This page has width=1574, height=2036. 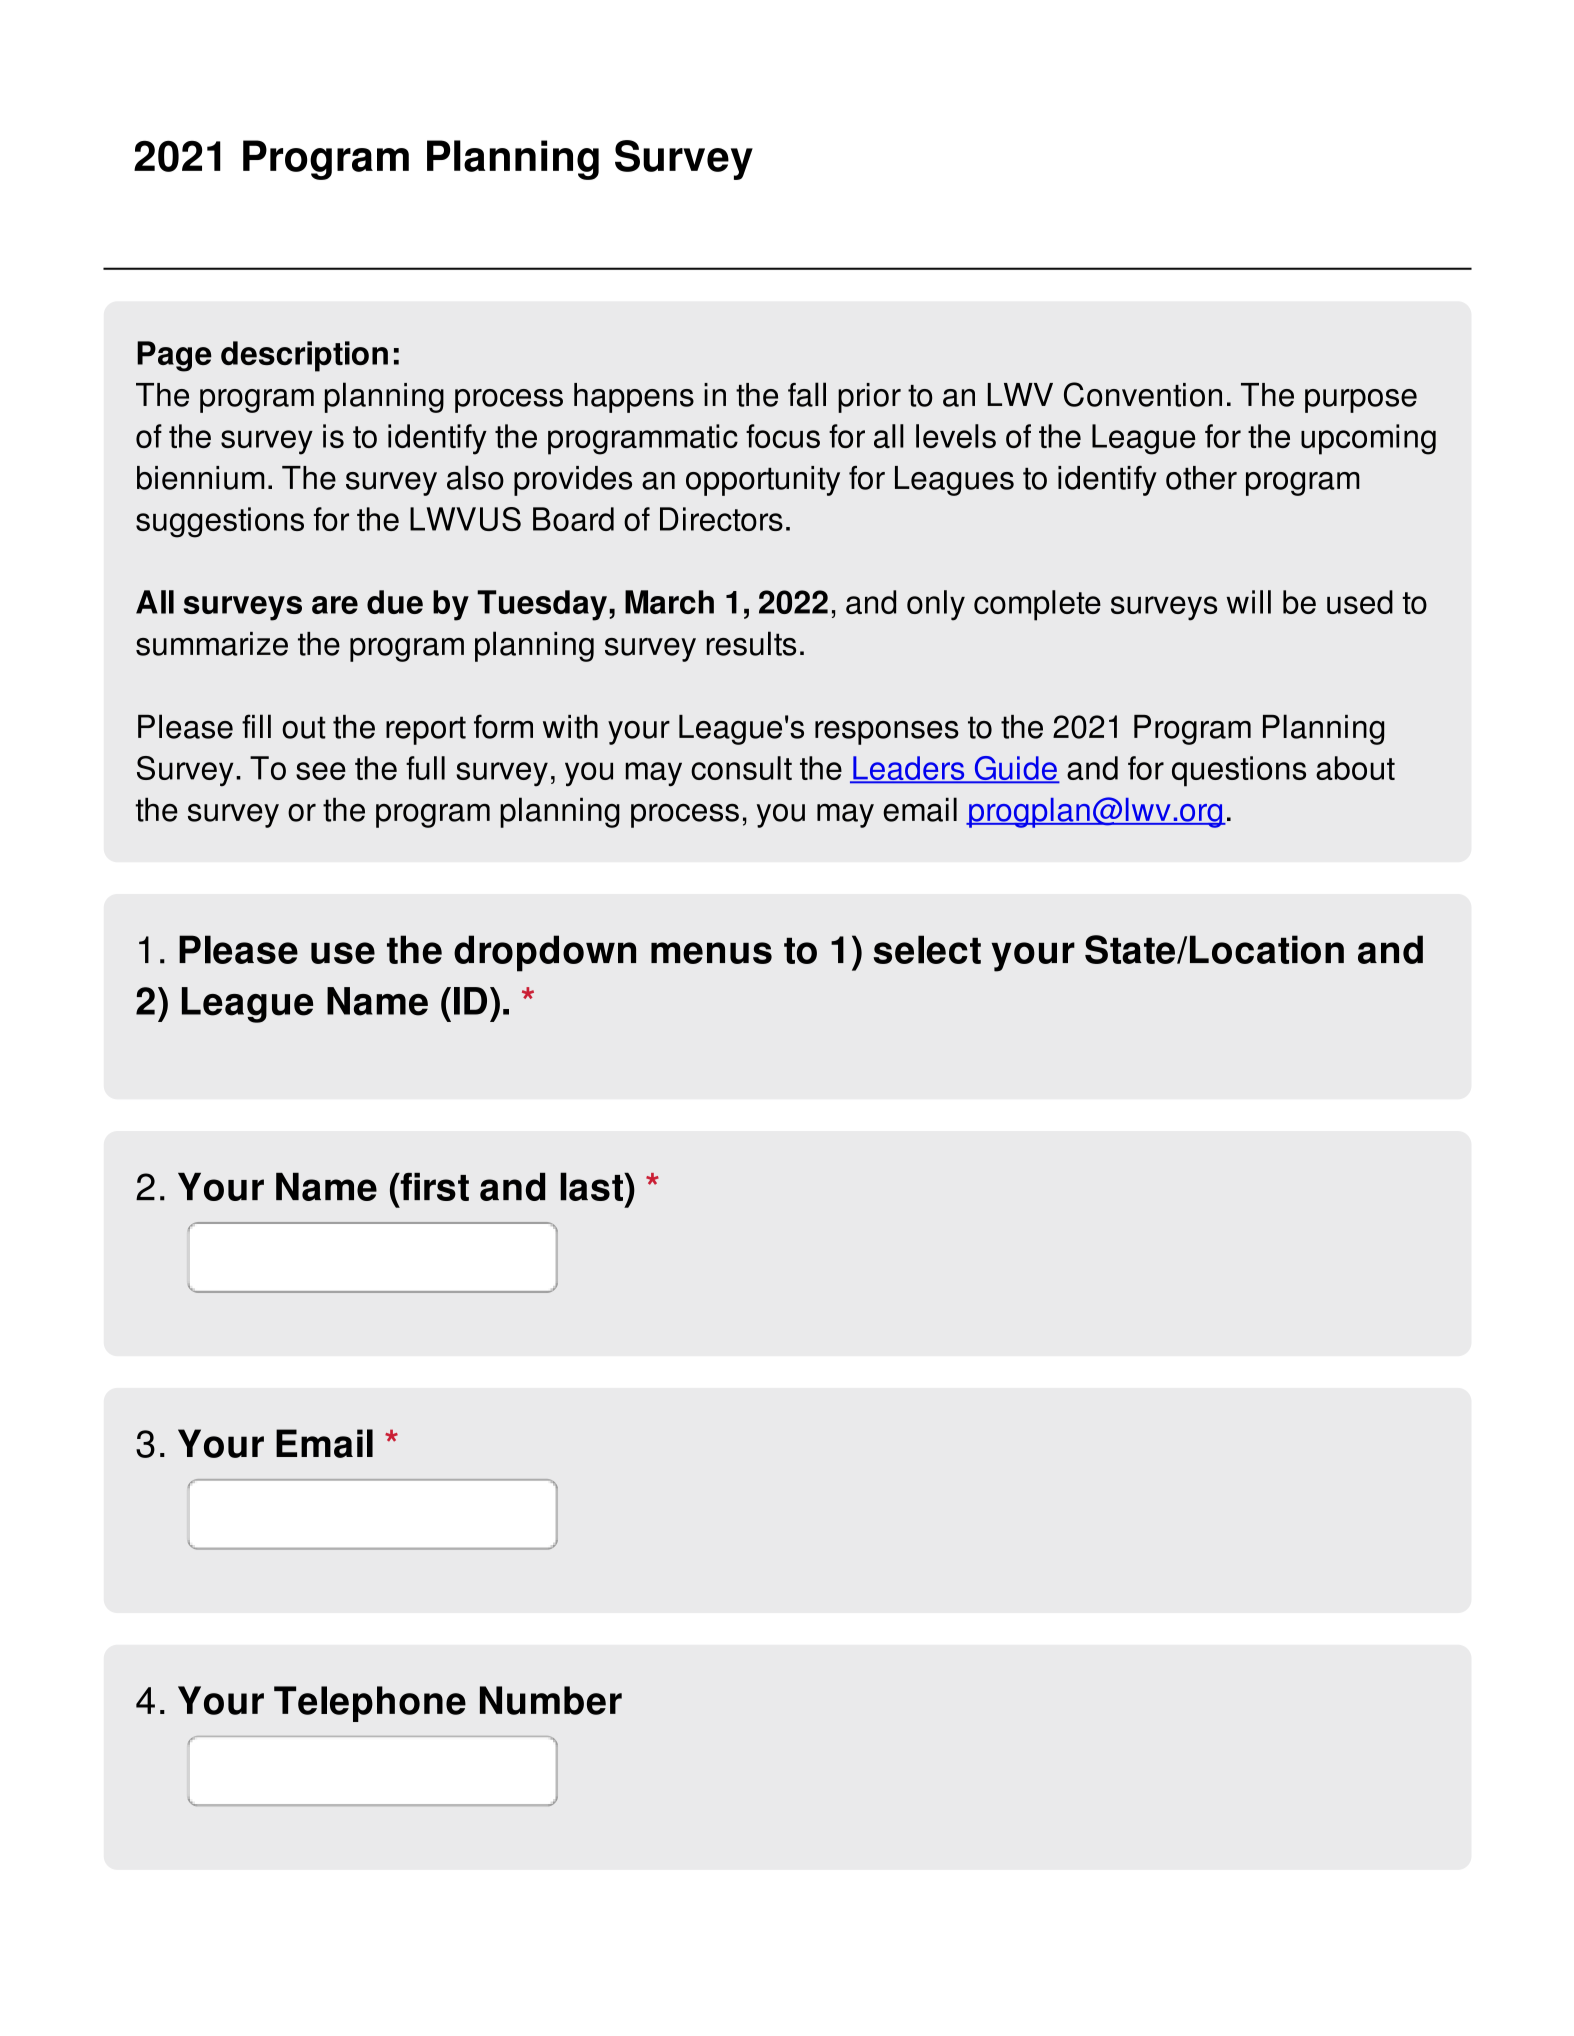 I want to click on consult, so click(x=741, y=768).
